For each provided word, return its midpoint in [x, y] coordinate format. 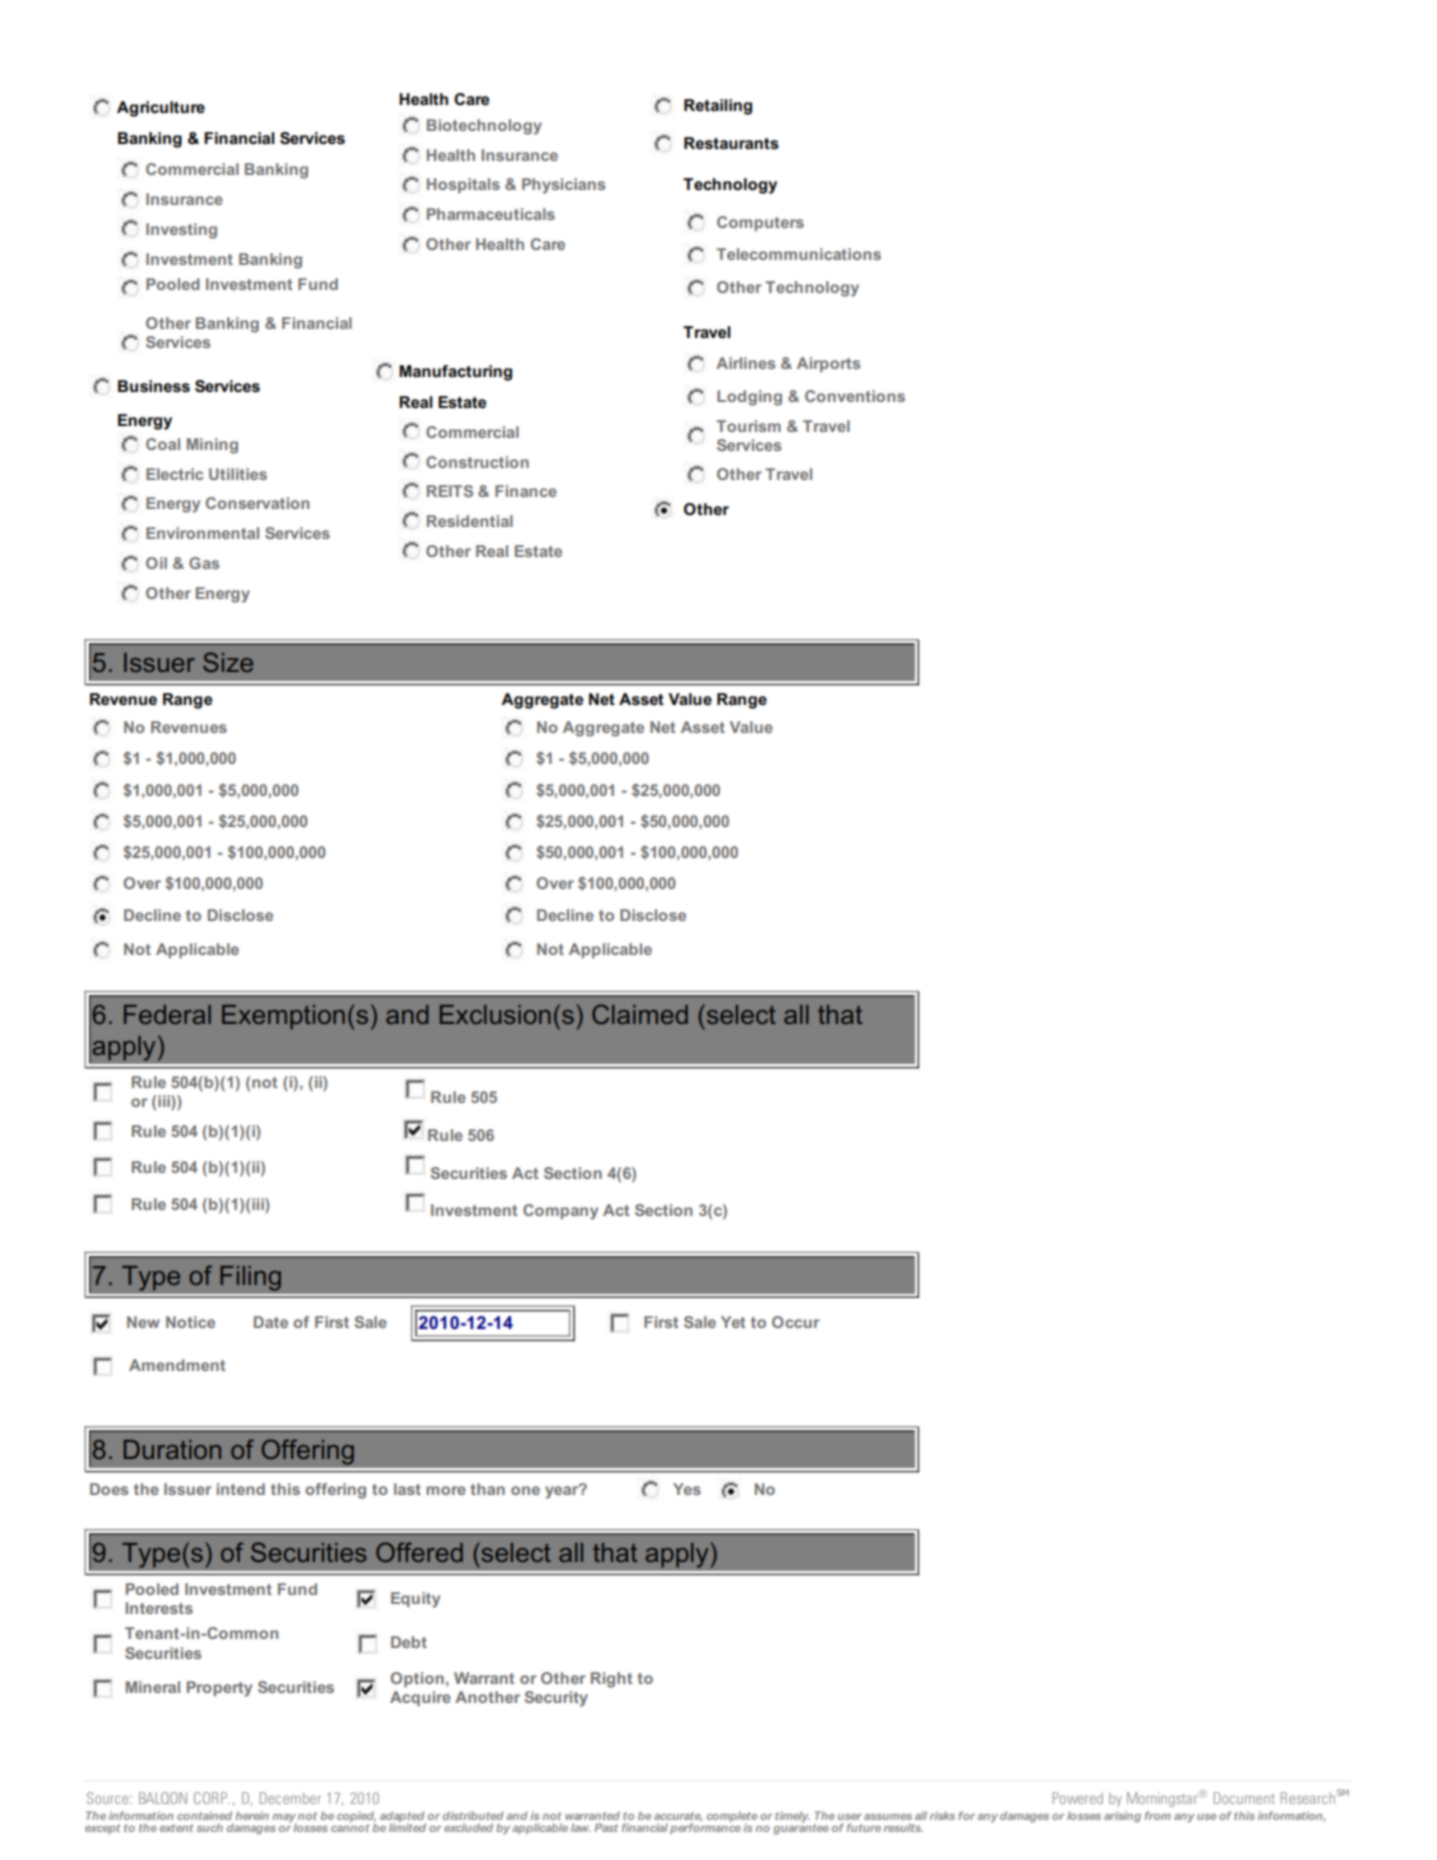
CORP [212, 1798]
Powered [1078, 1798]
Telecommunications [798, 254]
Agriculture [161, 109]
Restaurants [731, 143]
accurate [678, 1817]
